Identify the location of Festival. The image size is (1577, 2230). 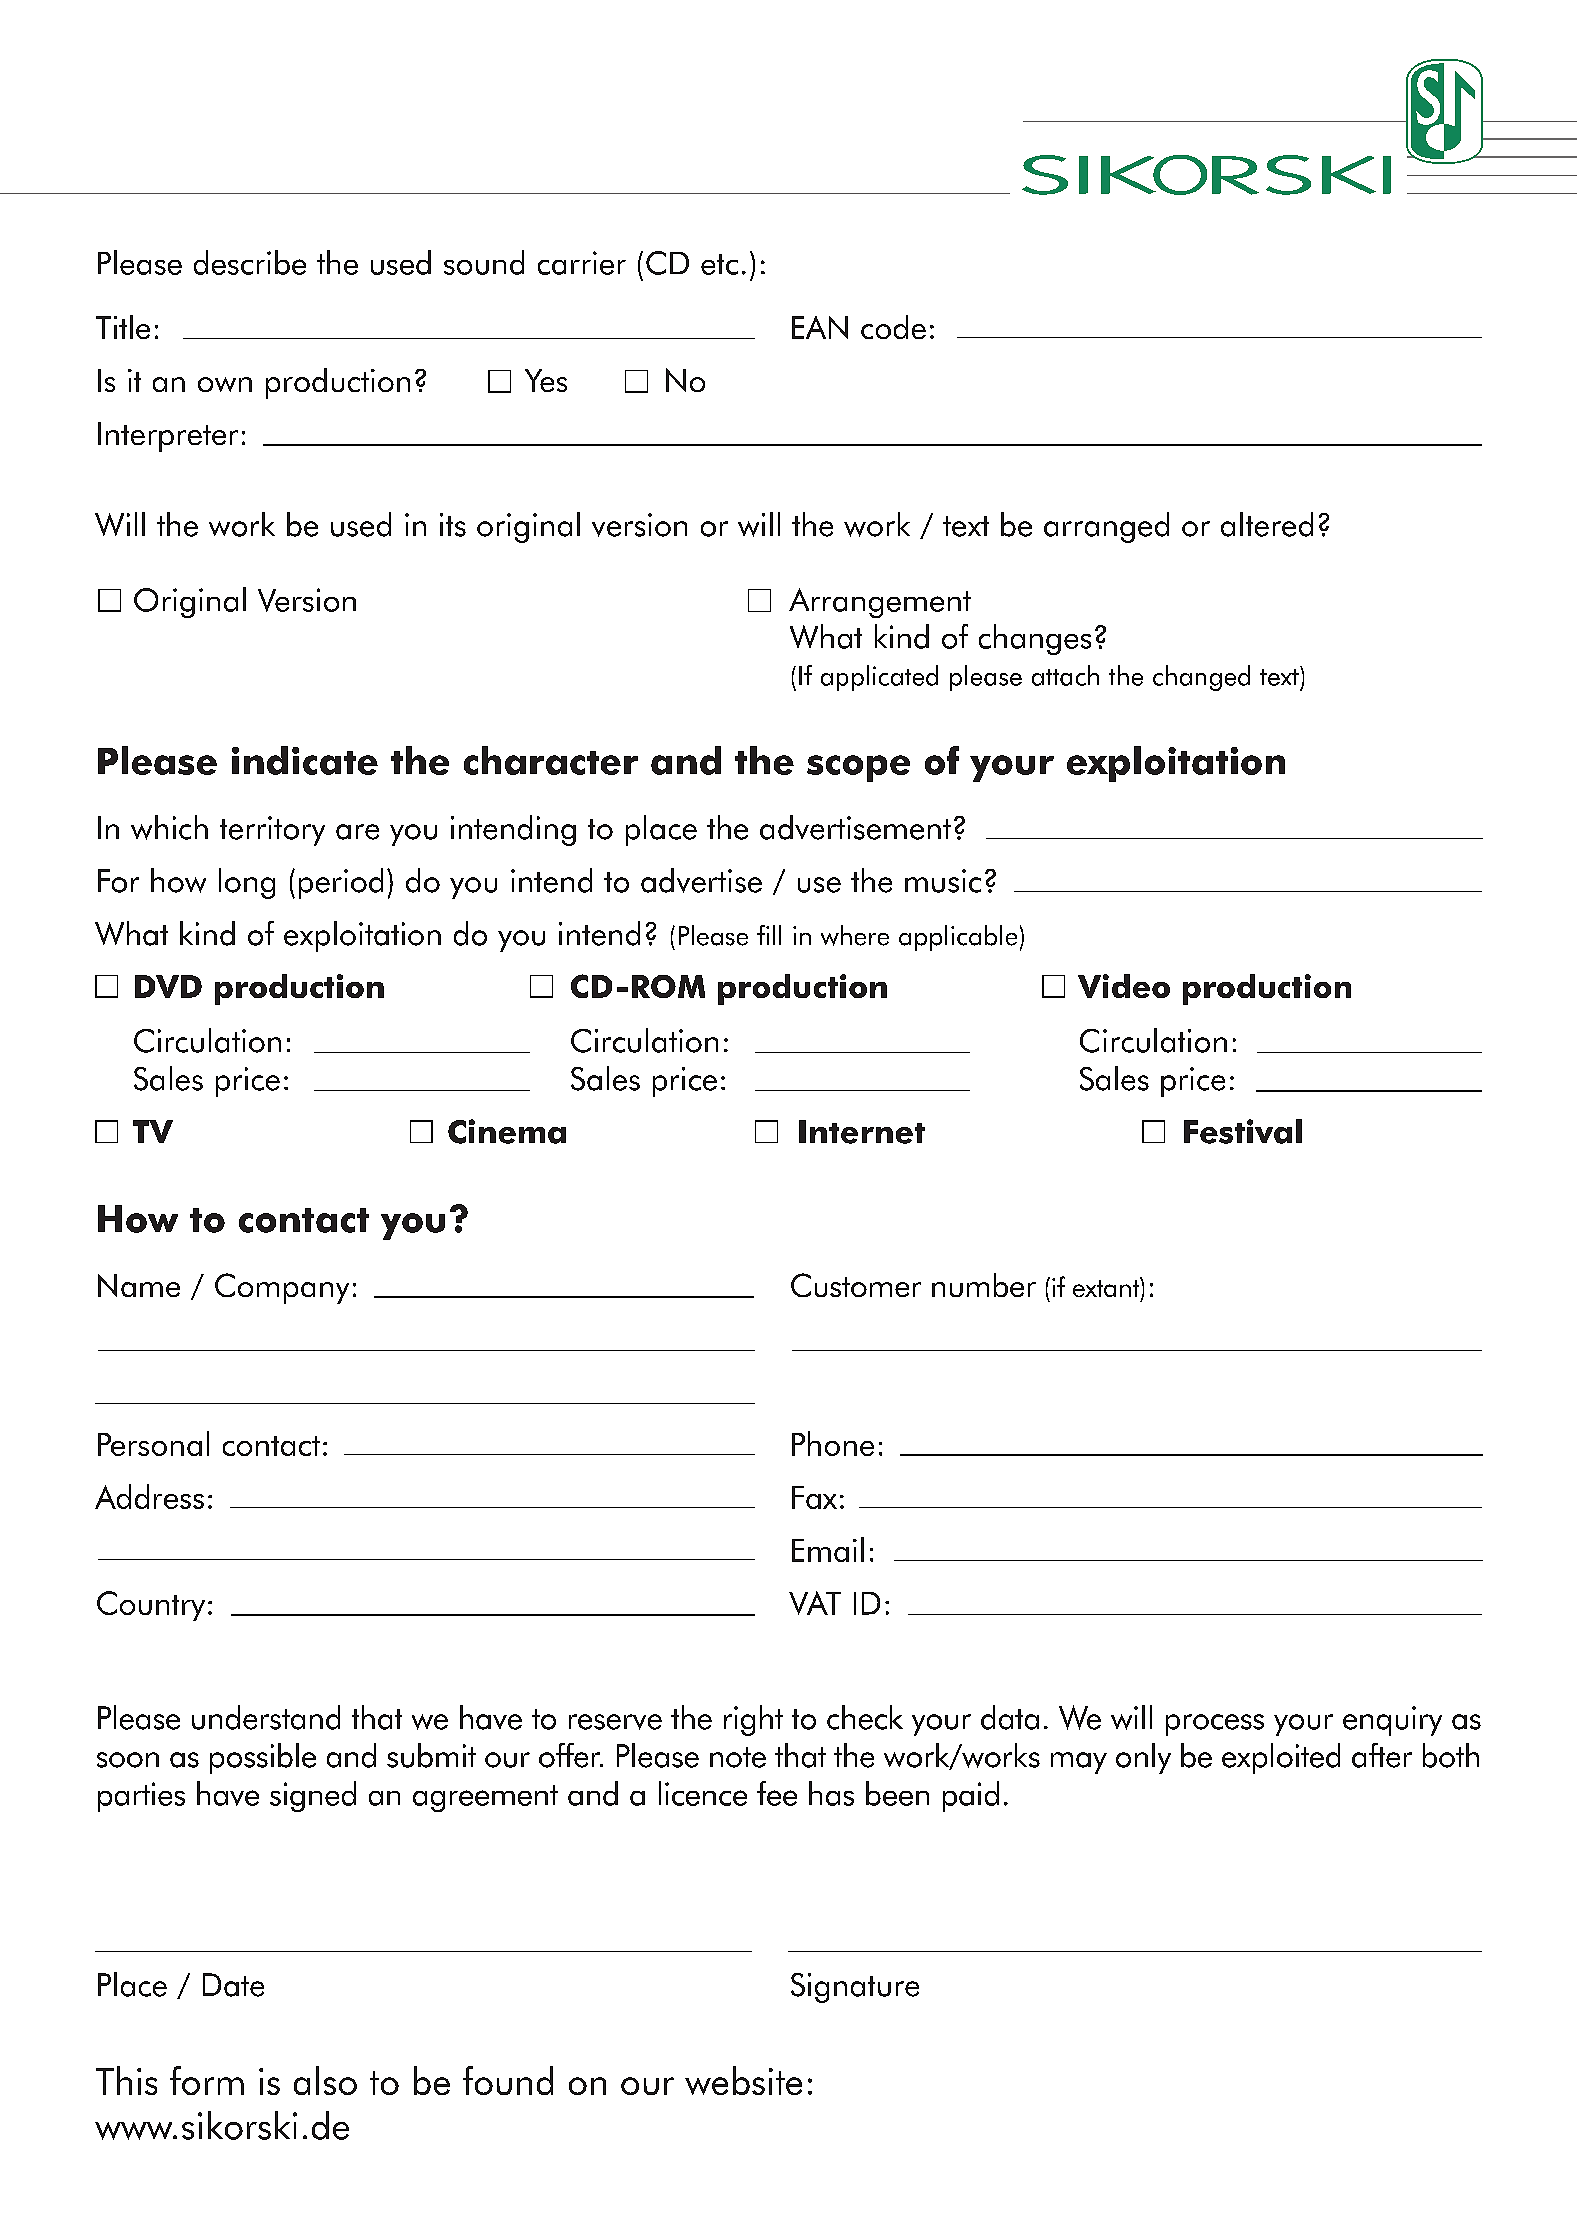
(1243, 1131).
